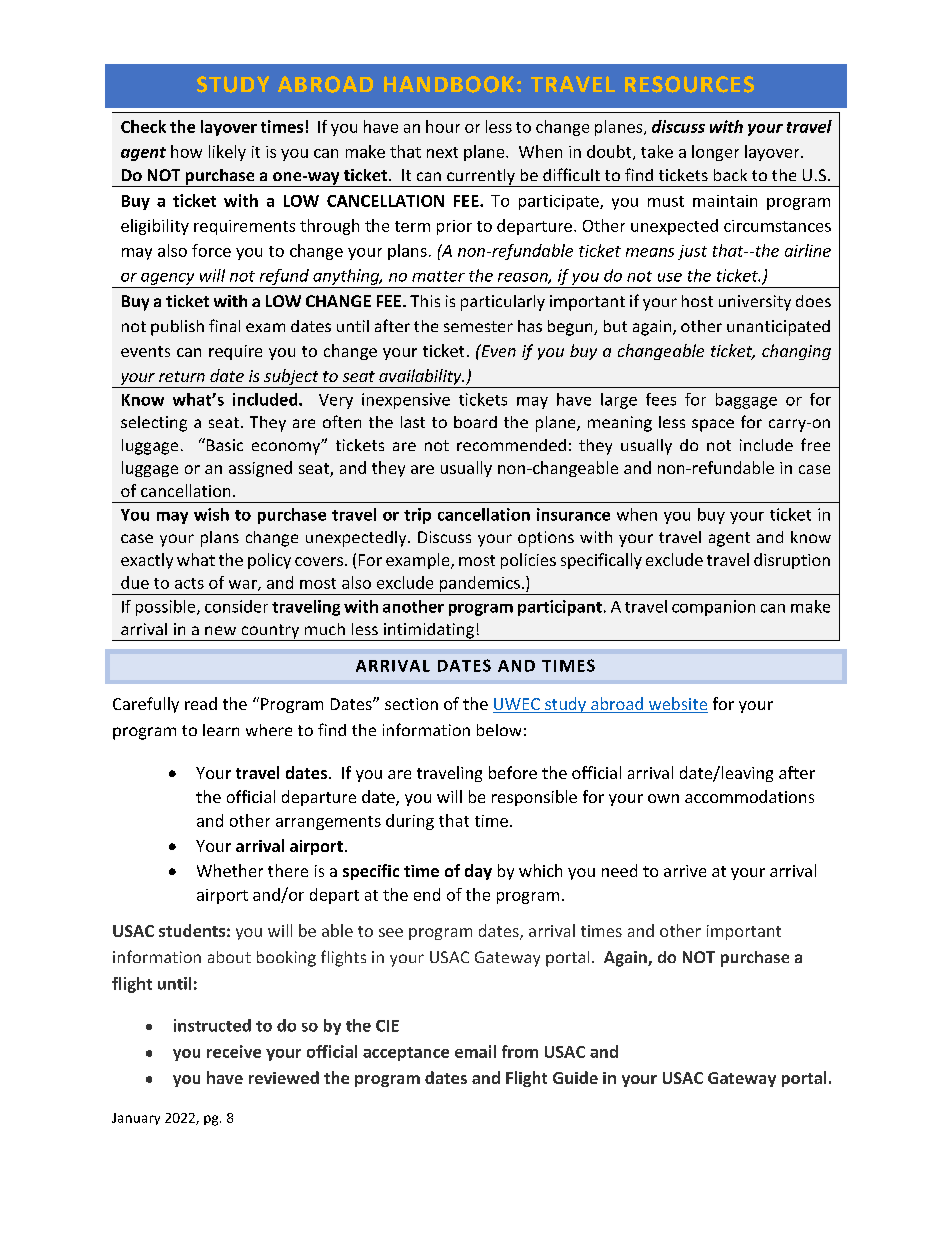  I want to click on longer, so click(715, 153).
